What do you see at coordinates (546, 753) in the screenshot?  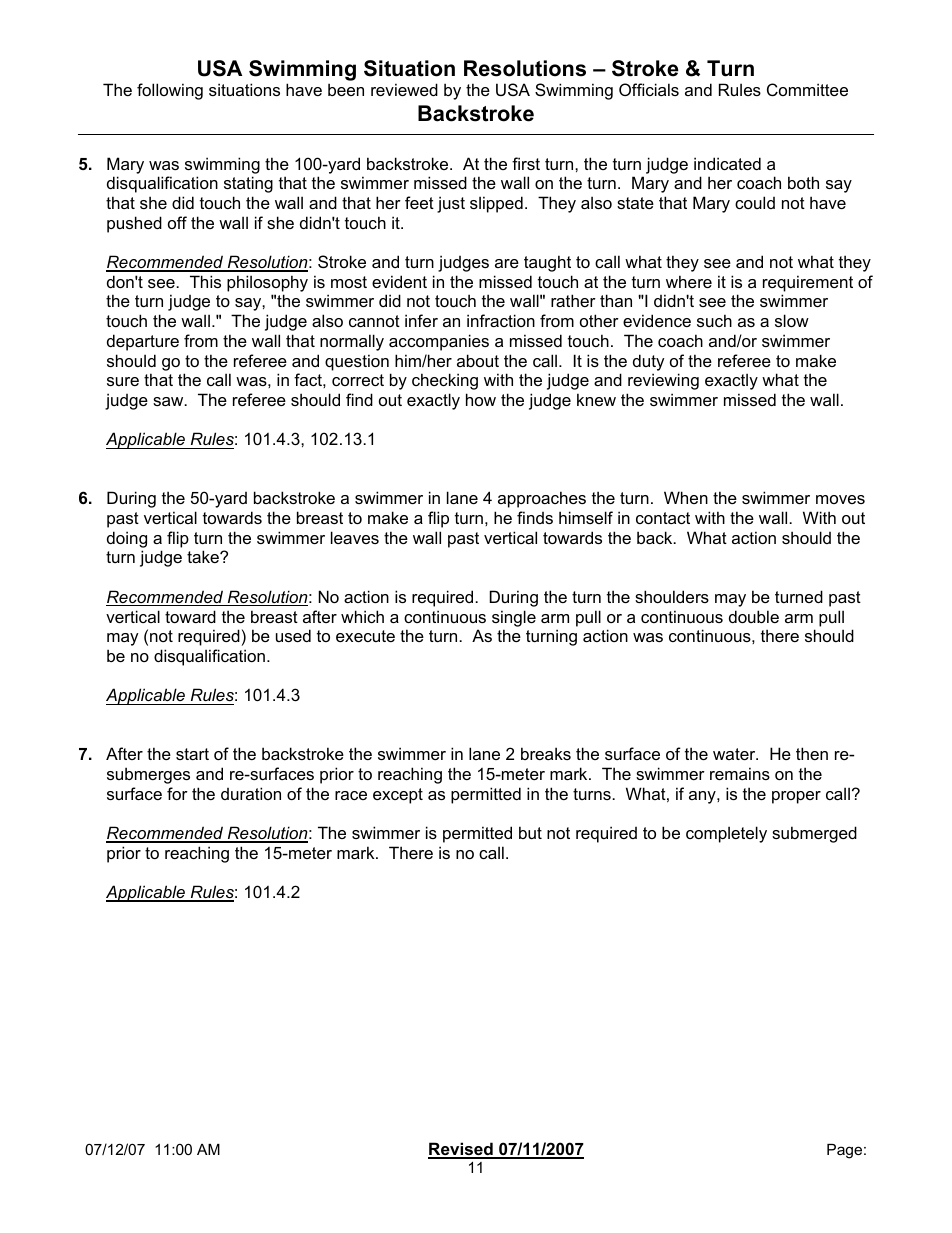 I see `breaks` at bounding box center [546, 753].
